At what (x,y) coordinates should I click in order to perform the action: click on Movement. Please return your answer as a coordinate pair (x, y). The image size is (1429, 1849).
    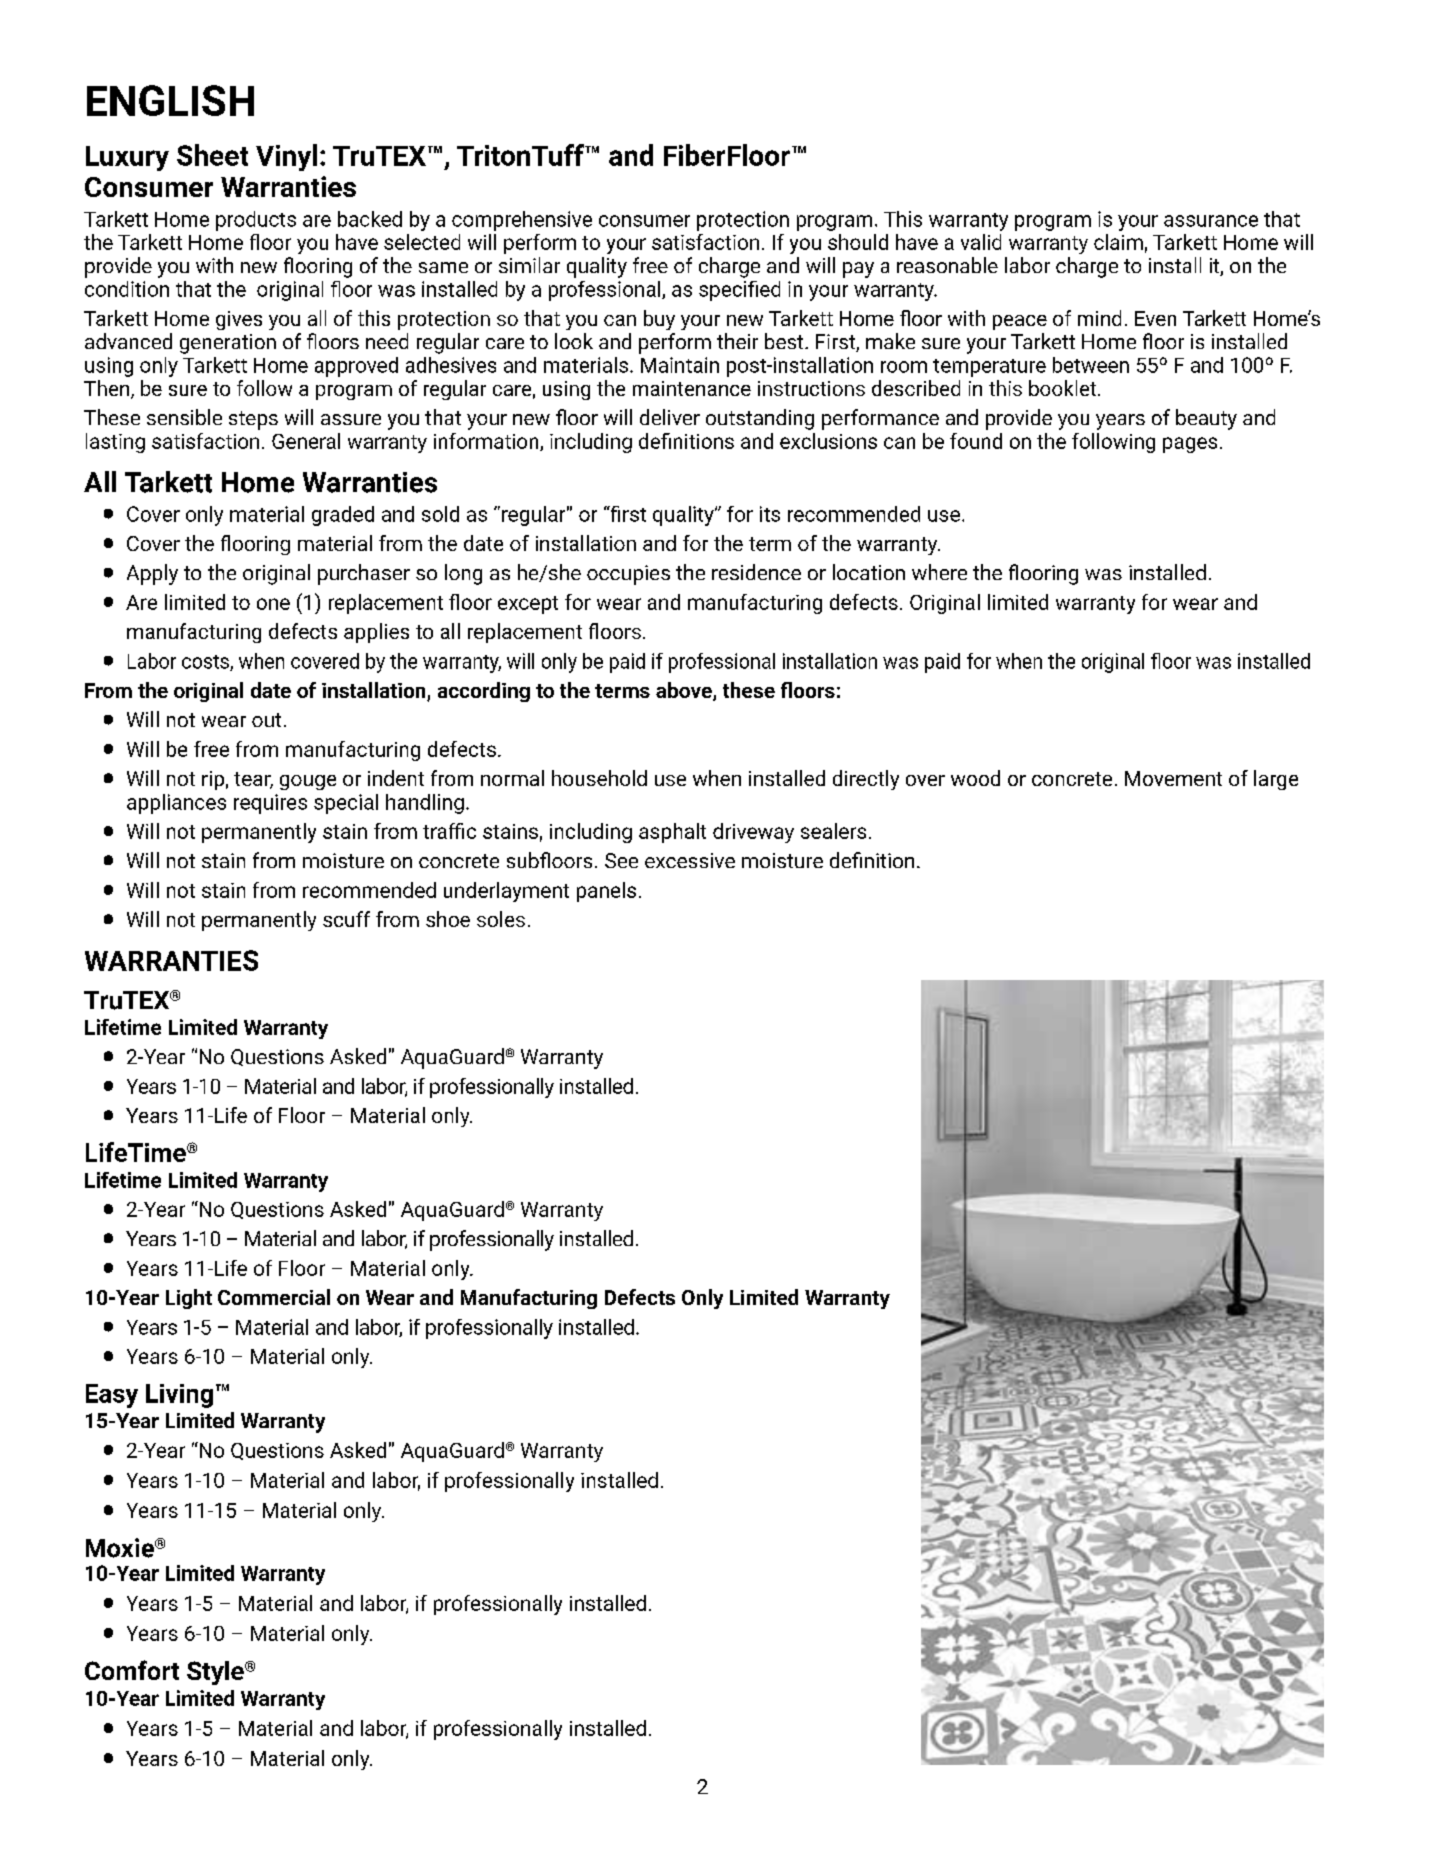
    Looking at the image, I should click on (1173, 778).
